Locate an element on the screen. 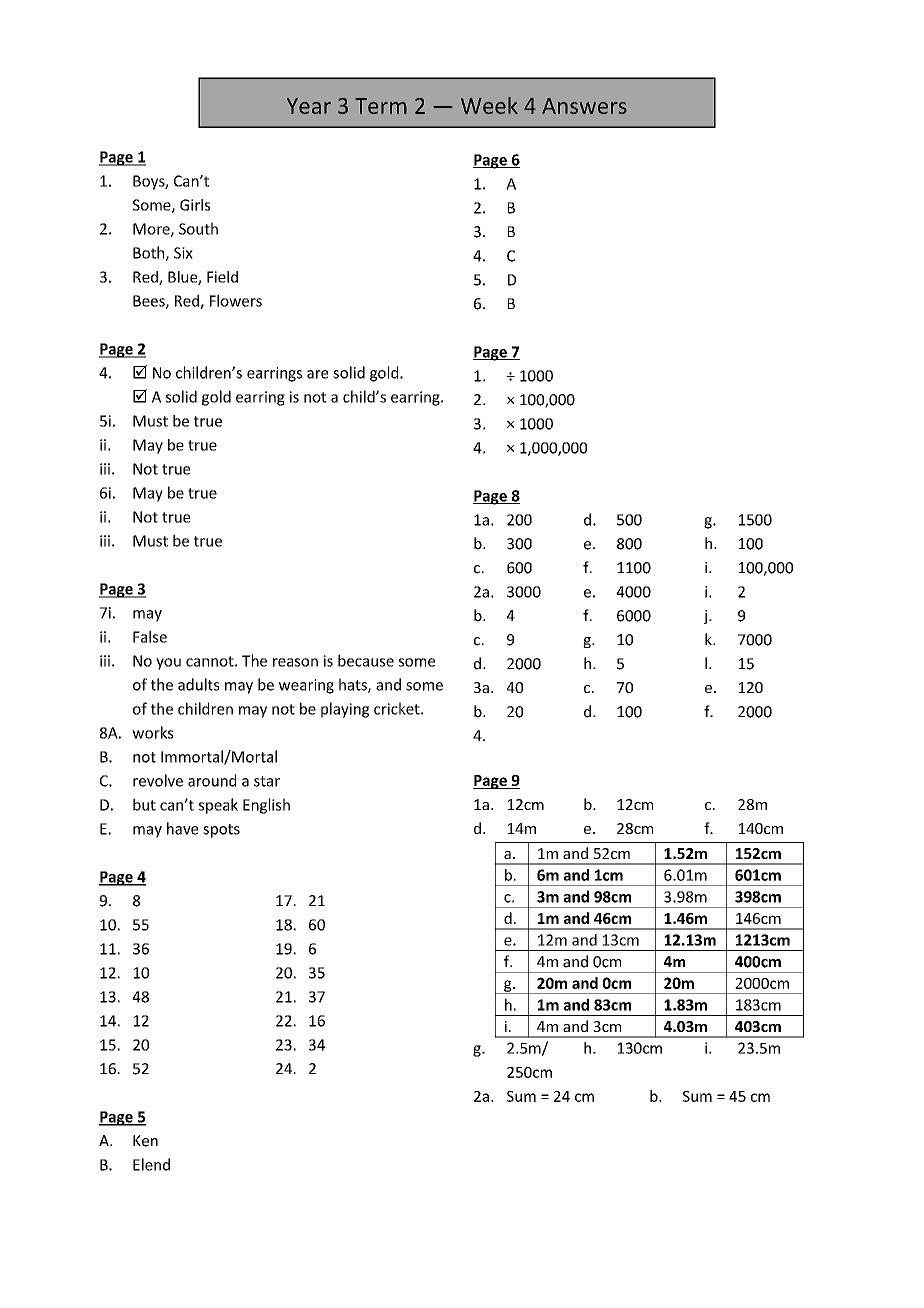 This screenshot has height=1308, width=924. Week is located at coordinates (489, 105).
